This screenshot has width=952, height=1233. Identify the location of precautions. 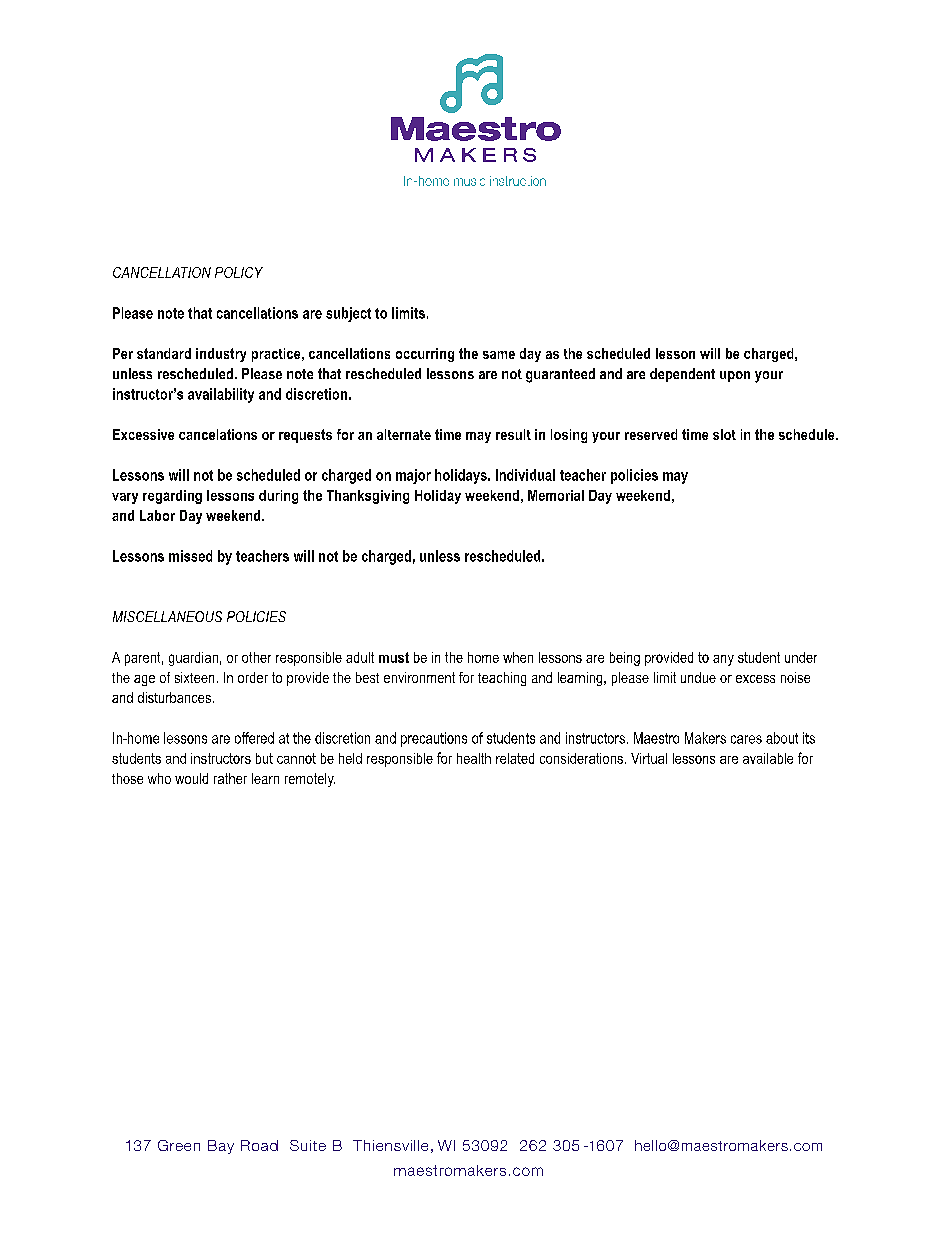
(434, 739).
